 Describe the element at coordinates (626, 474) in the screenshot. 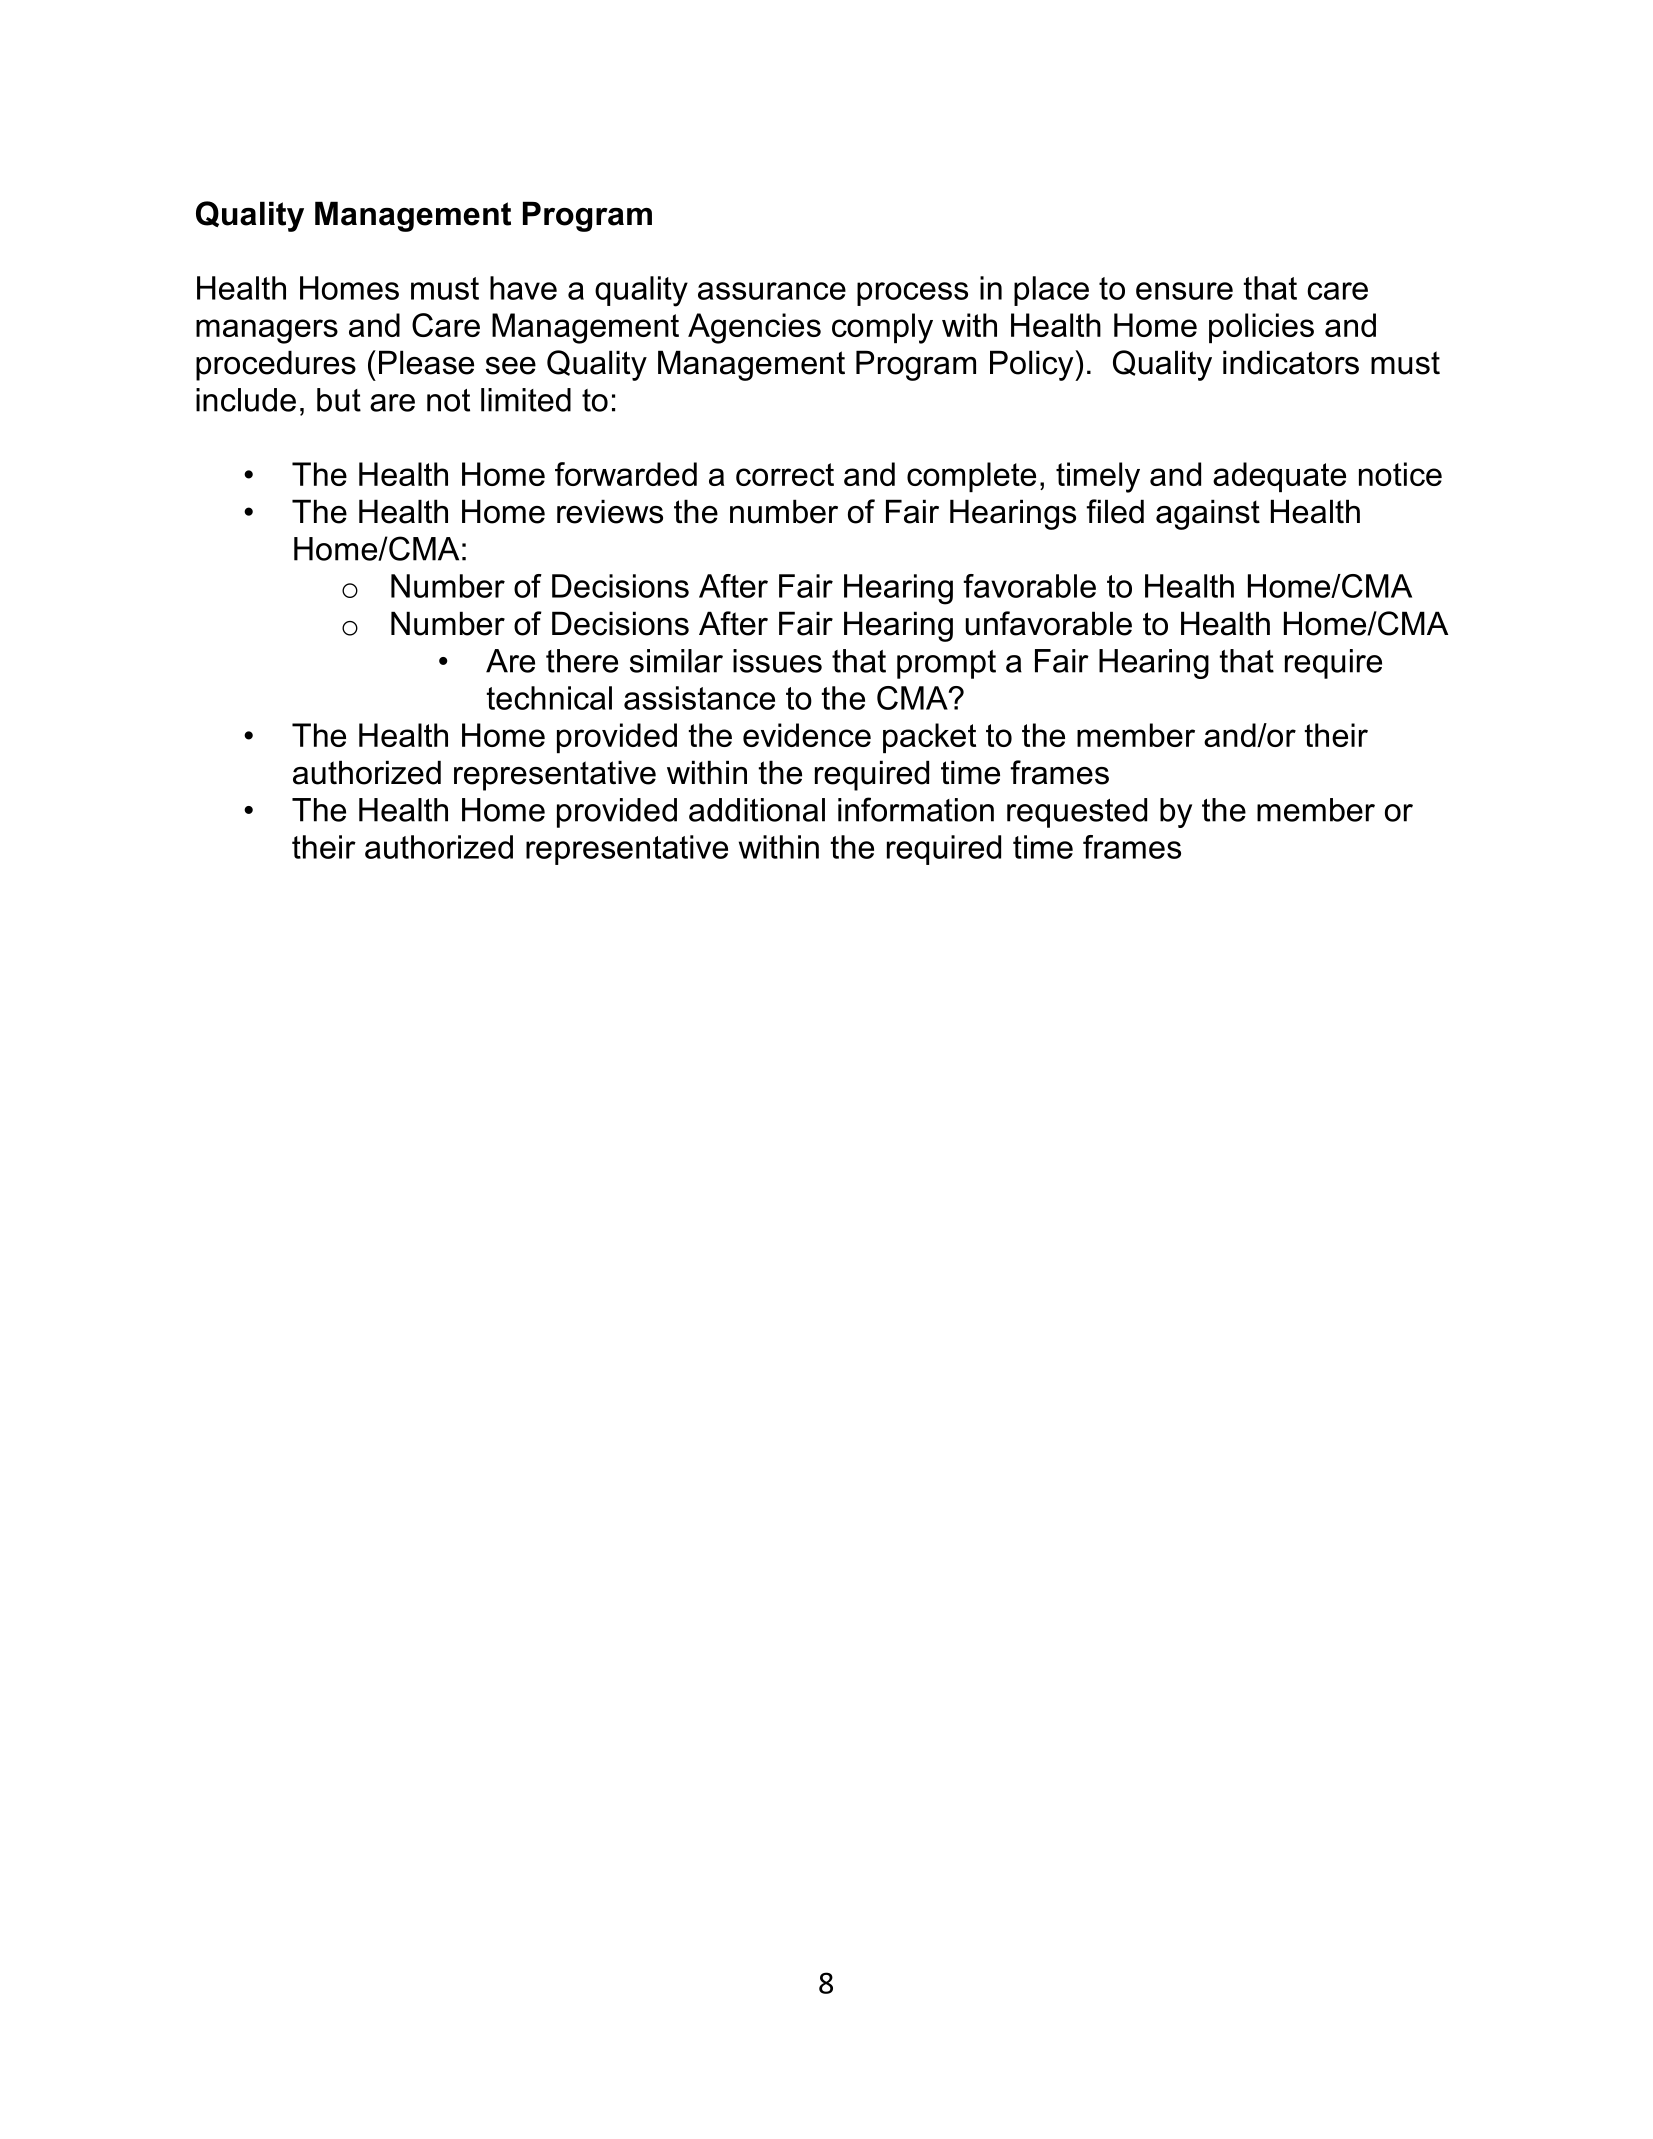

I see `forwarded` at that location.
